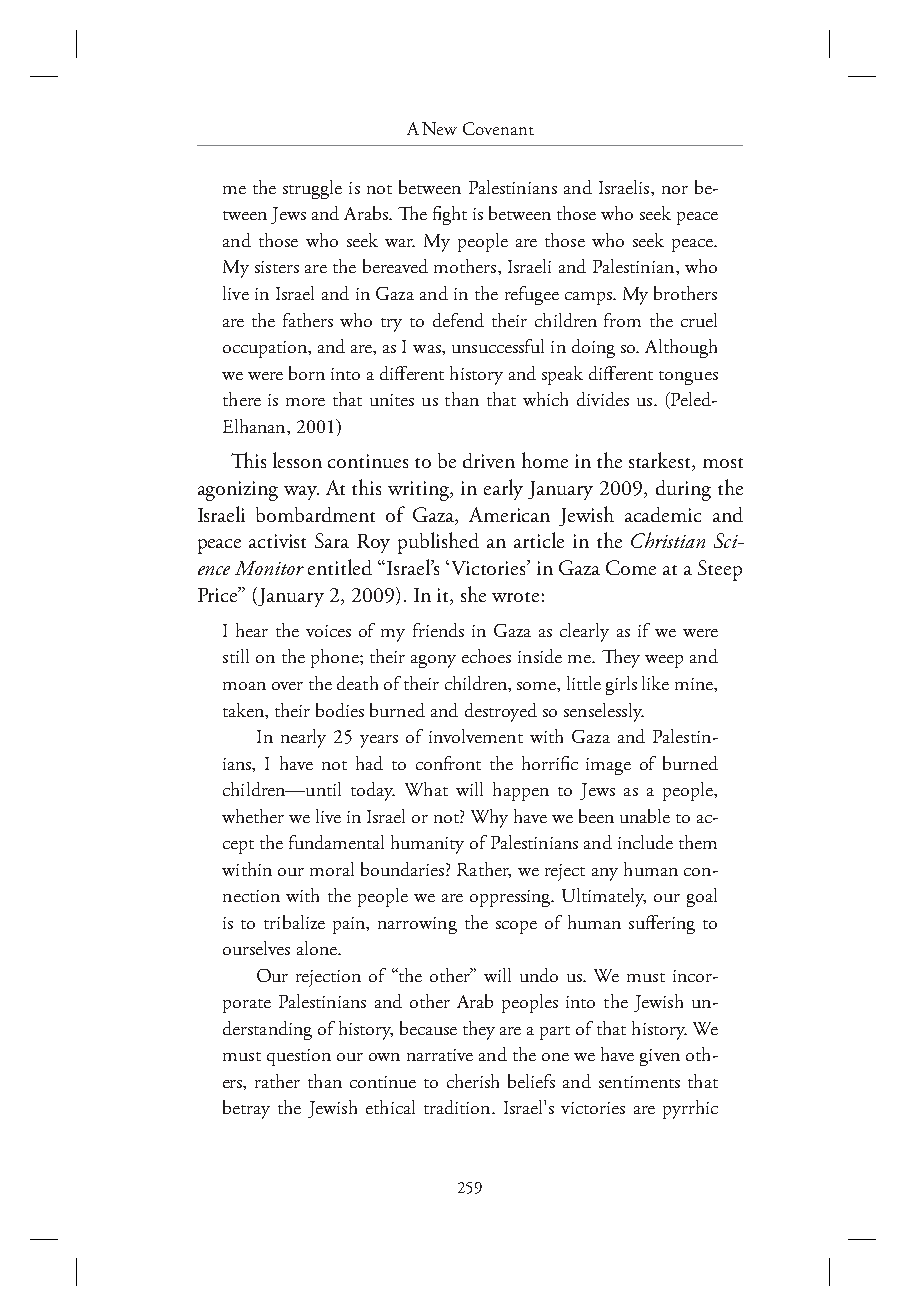 The width and height of the screenshot is (906, 1316). Describe the element at coordinates (675, 190) in the screenshot. I see `nor` at that location.
